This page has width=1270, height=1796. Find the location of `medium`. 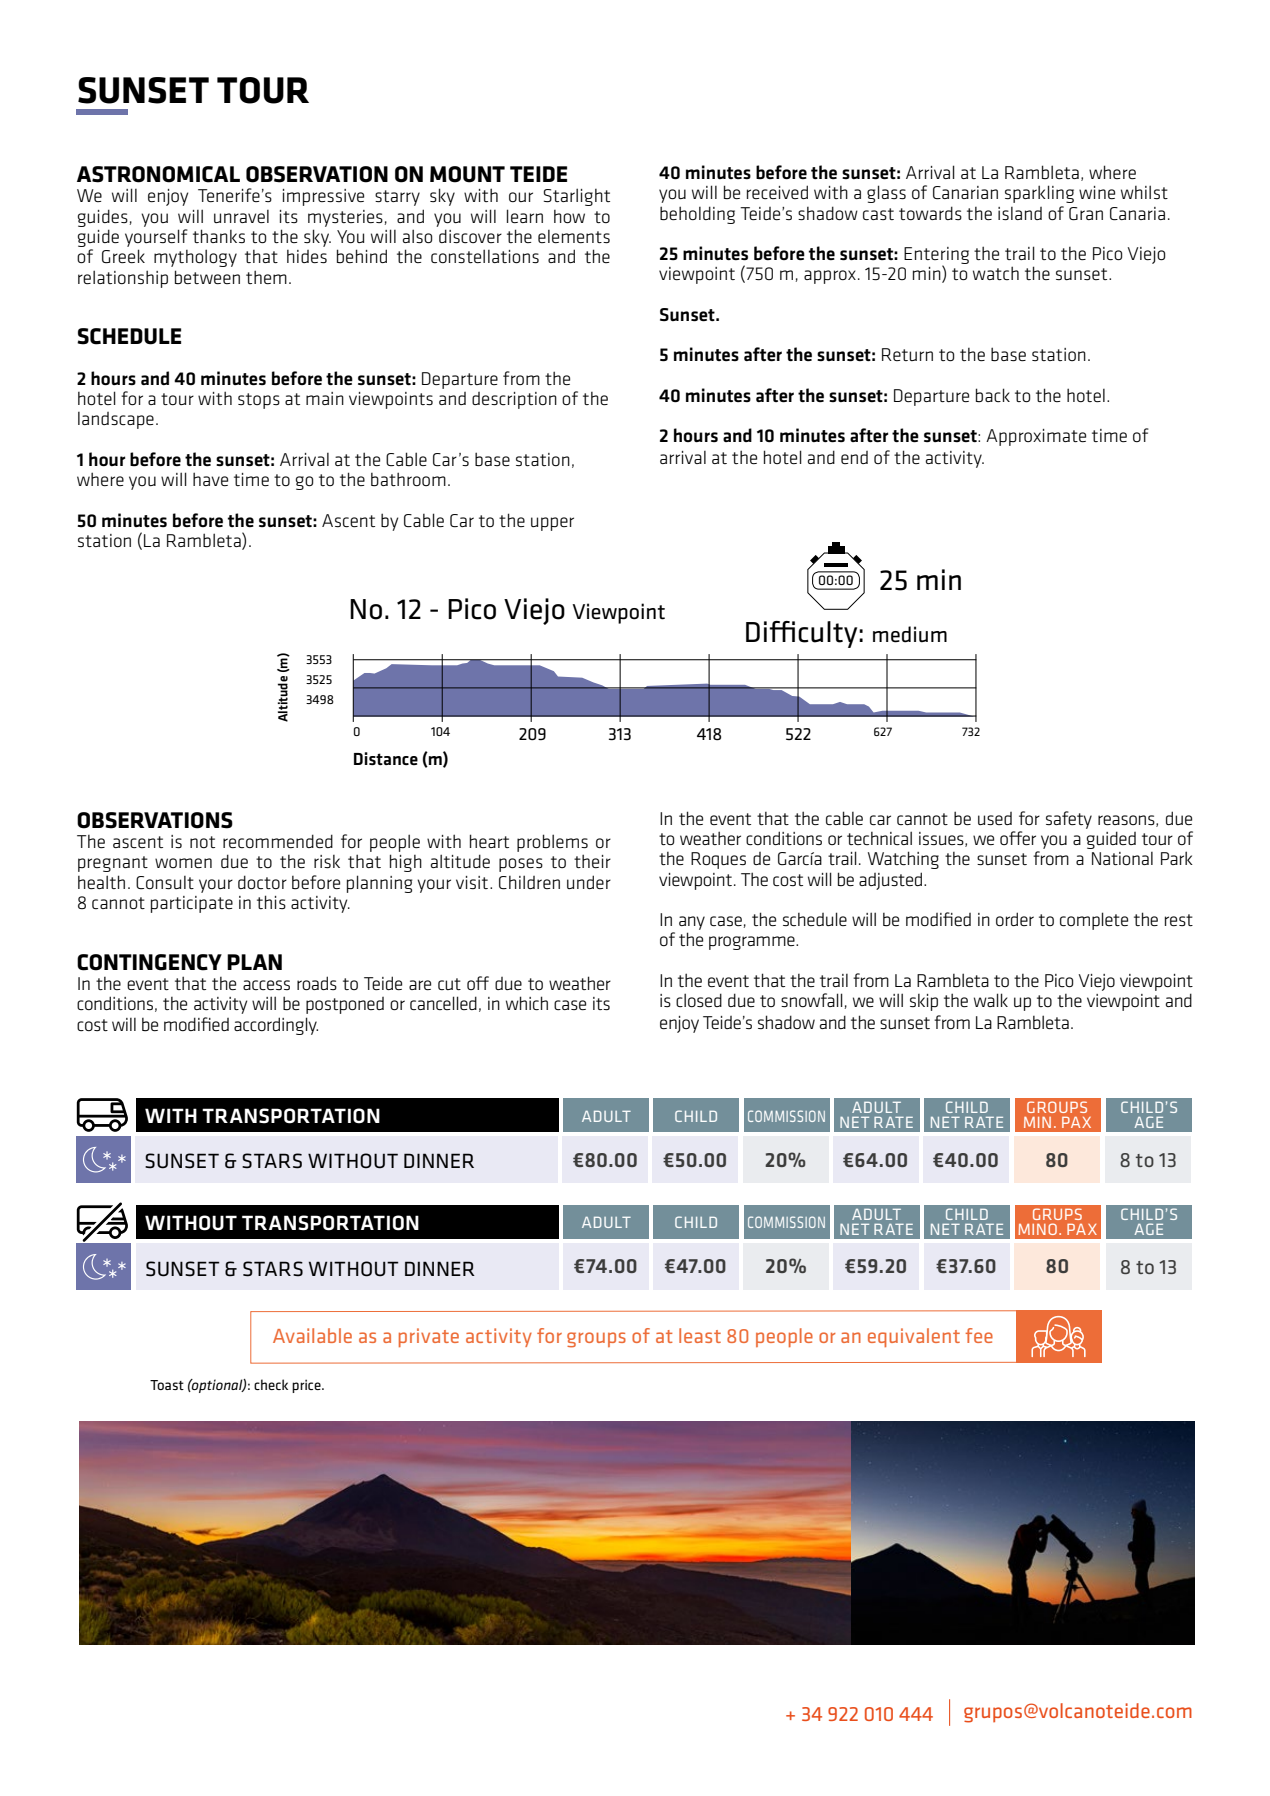

medium is located at coordinates (910, 634).
